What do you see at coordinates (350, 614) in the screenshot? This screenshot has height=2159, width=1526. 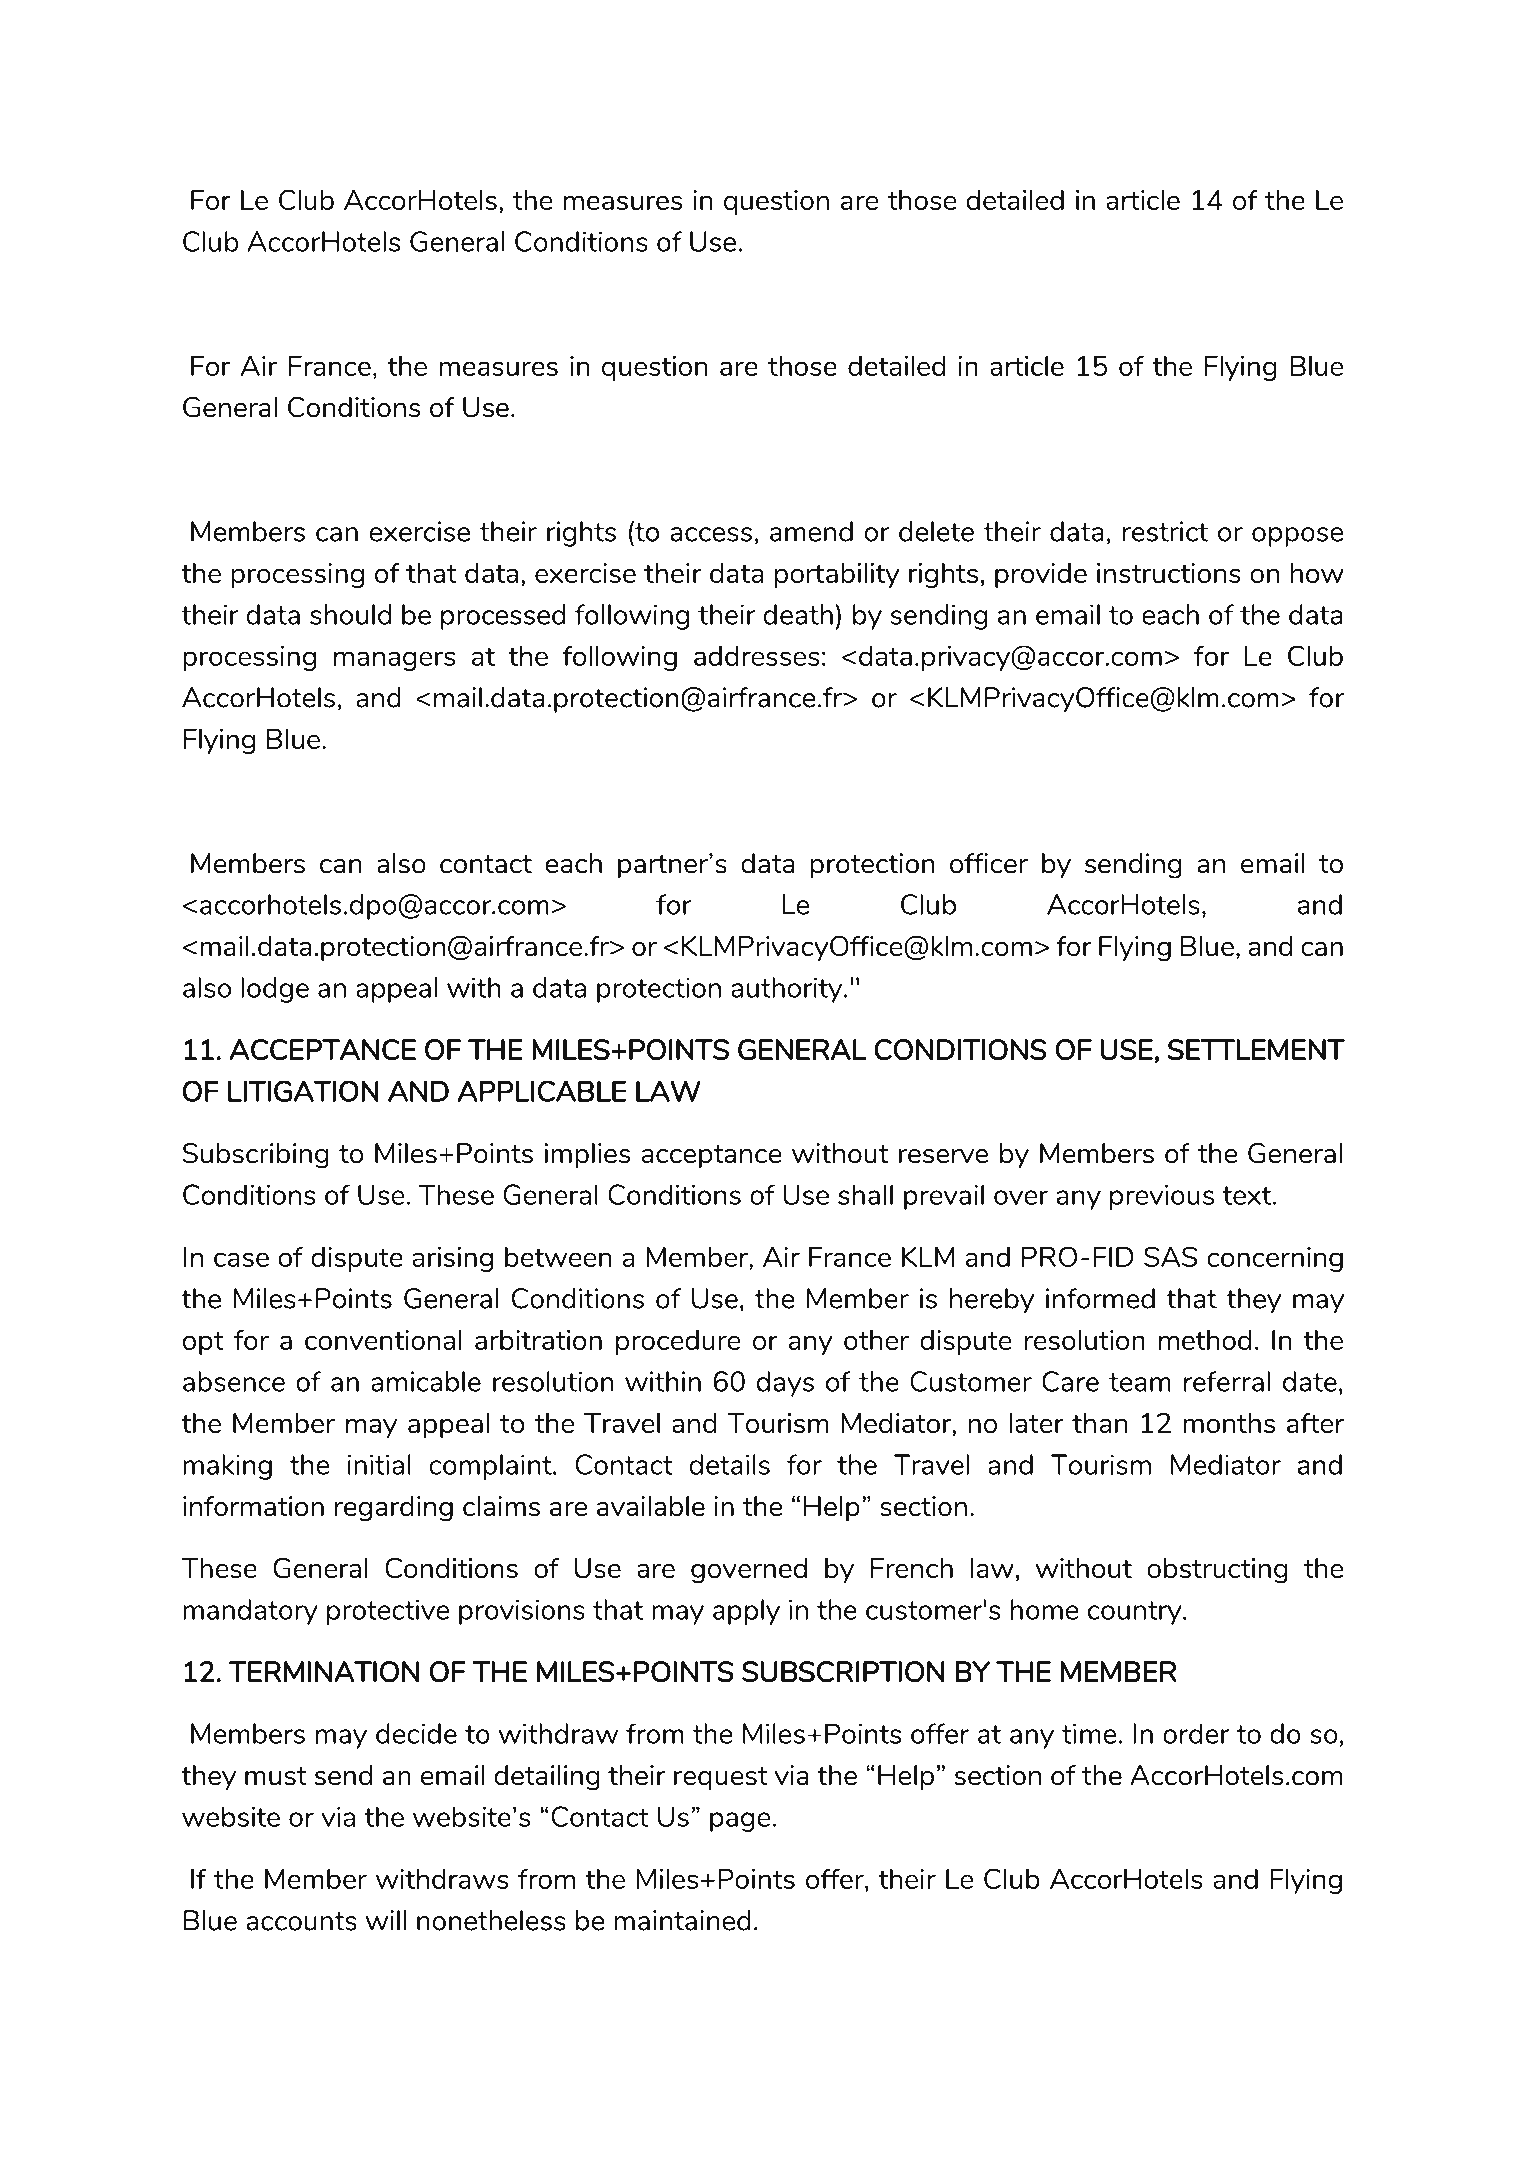 I see `should` at bounding box center [350, 614].
